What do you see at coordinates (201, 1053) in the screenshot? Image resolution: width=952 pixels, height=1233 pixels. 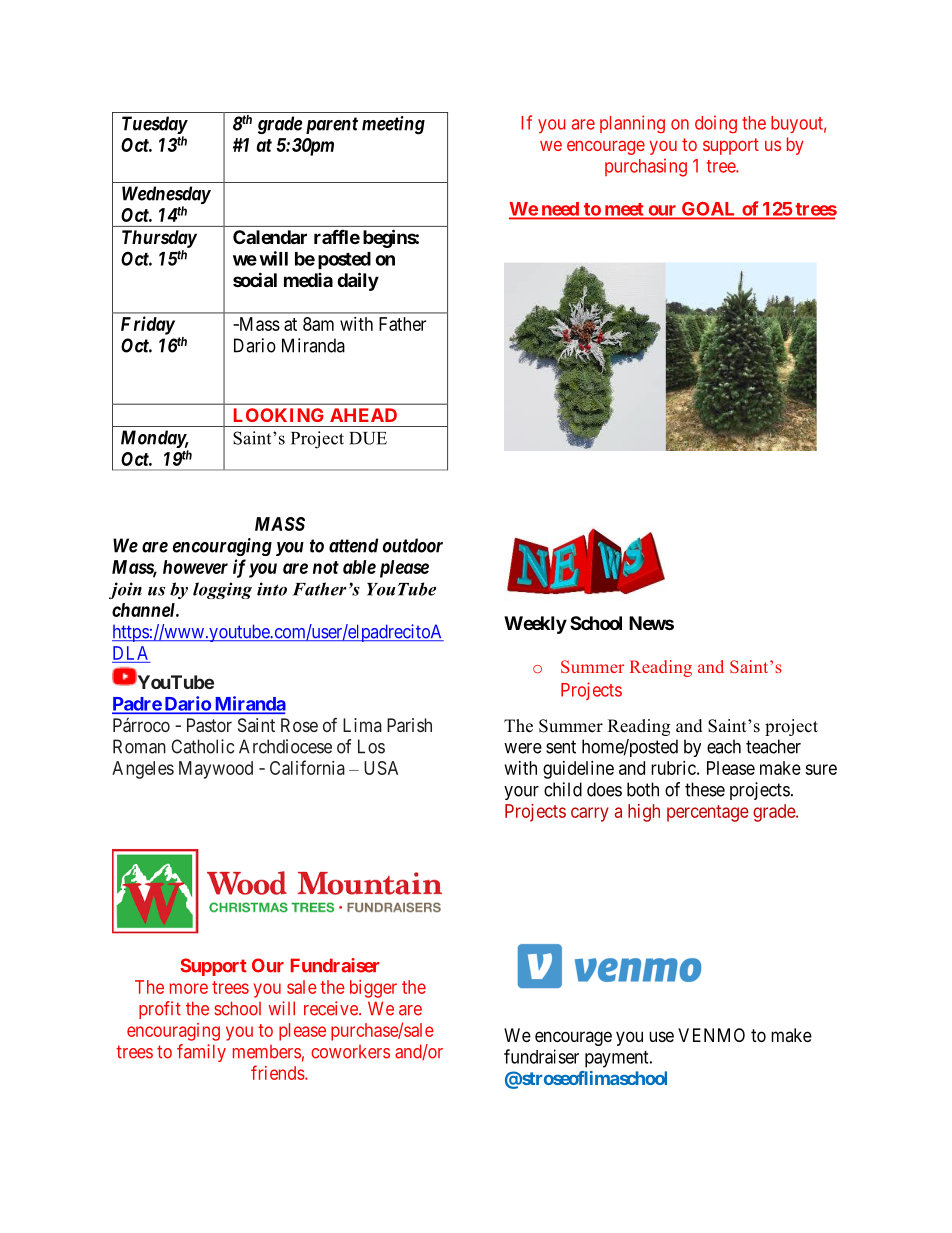 I see `family` at bounding box center [201, 1053].
